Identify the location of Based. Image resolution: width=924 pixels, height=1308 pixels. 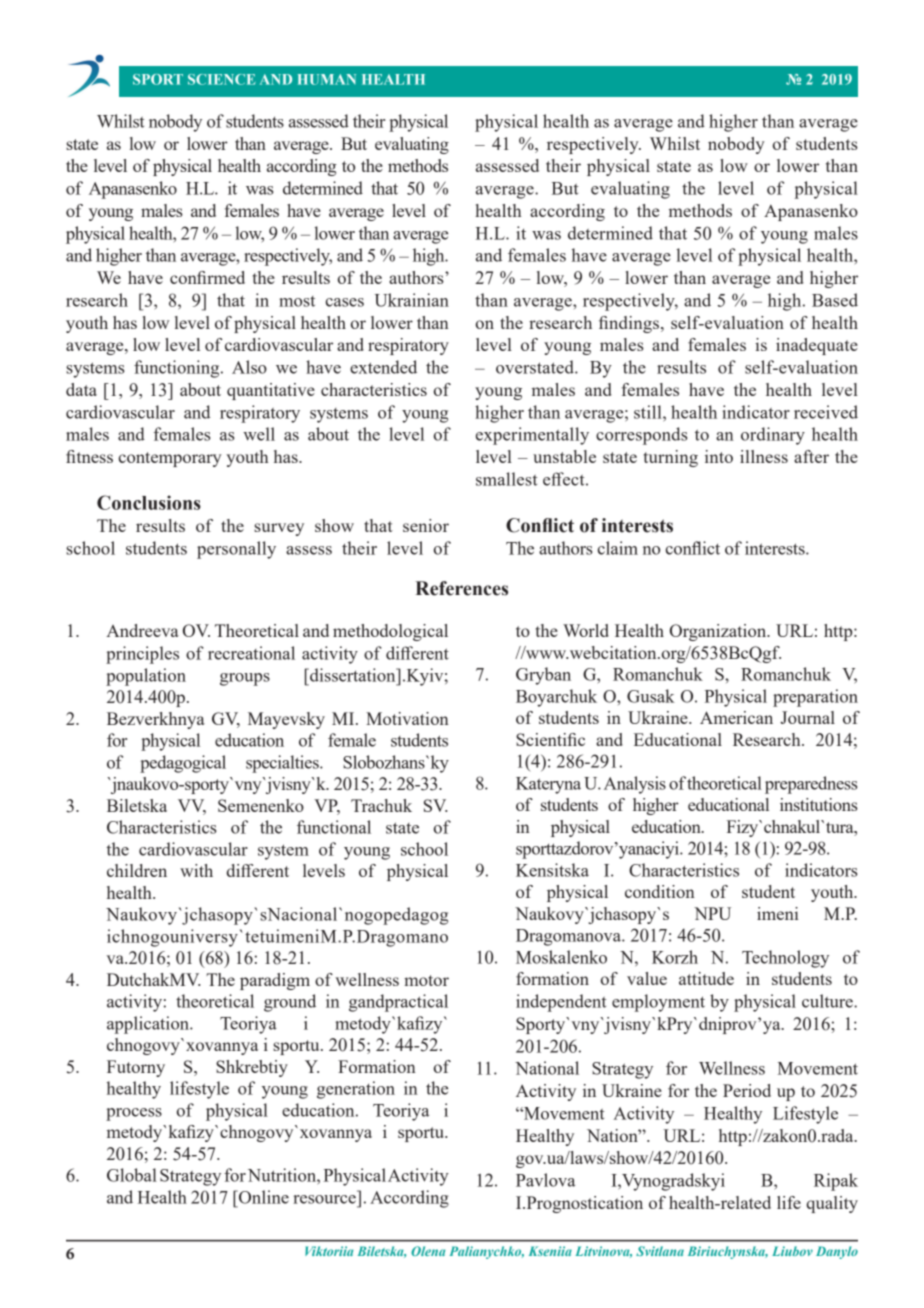
(835, 300).
